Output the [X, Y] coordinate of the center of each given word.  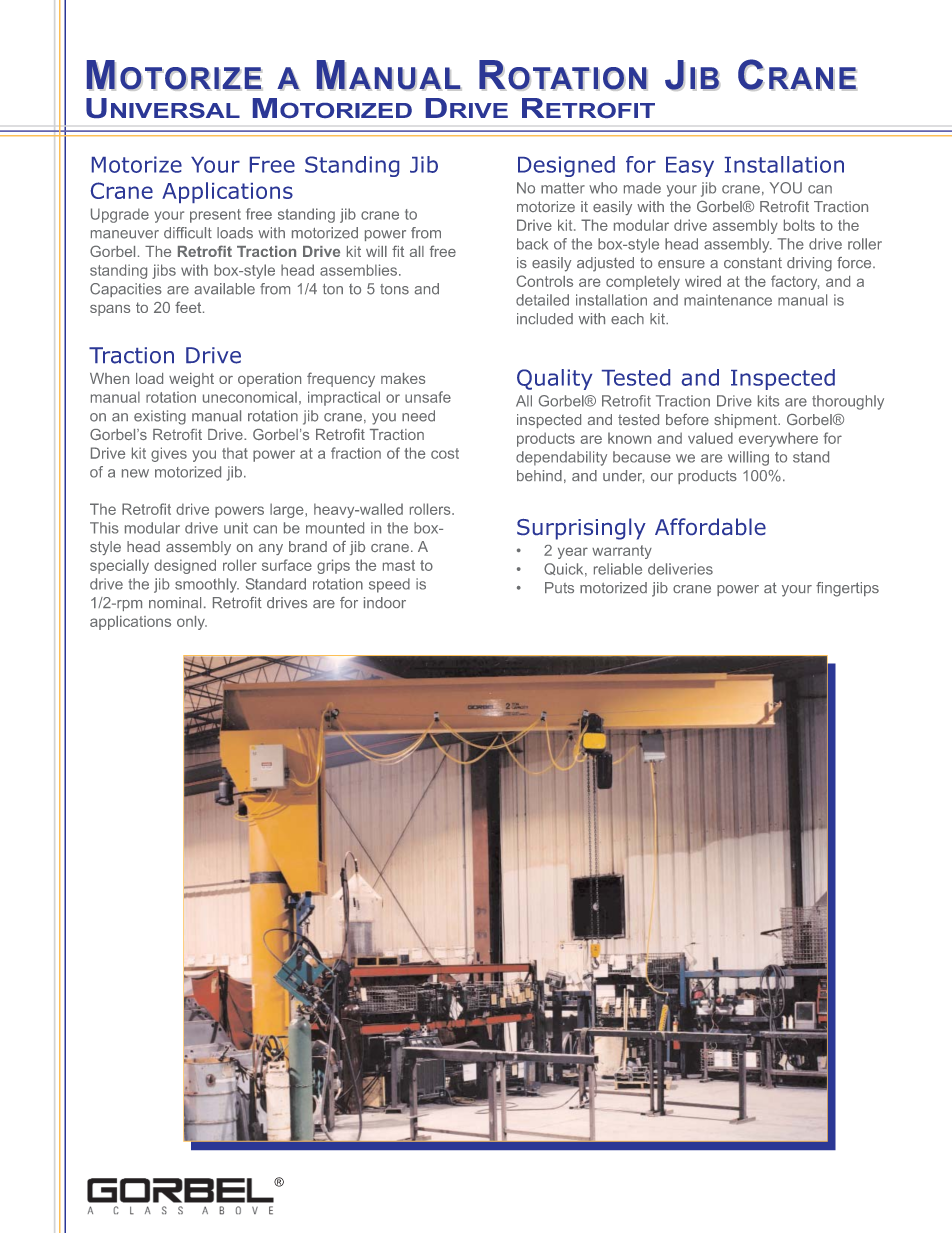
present [215, 216]
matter [563, 188]
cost [445, 453]
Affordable [710, 526]
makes [403, 378]
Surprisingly [581, 529]
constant [753, 262]
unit [236, 528]
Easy [690, 167]
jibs [164, 271]
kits [768, 401]
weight [191, 380]
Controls [545, 281]
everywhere [778, 439]
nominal [175, 602]
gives [169, 454]
